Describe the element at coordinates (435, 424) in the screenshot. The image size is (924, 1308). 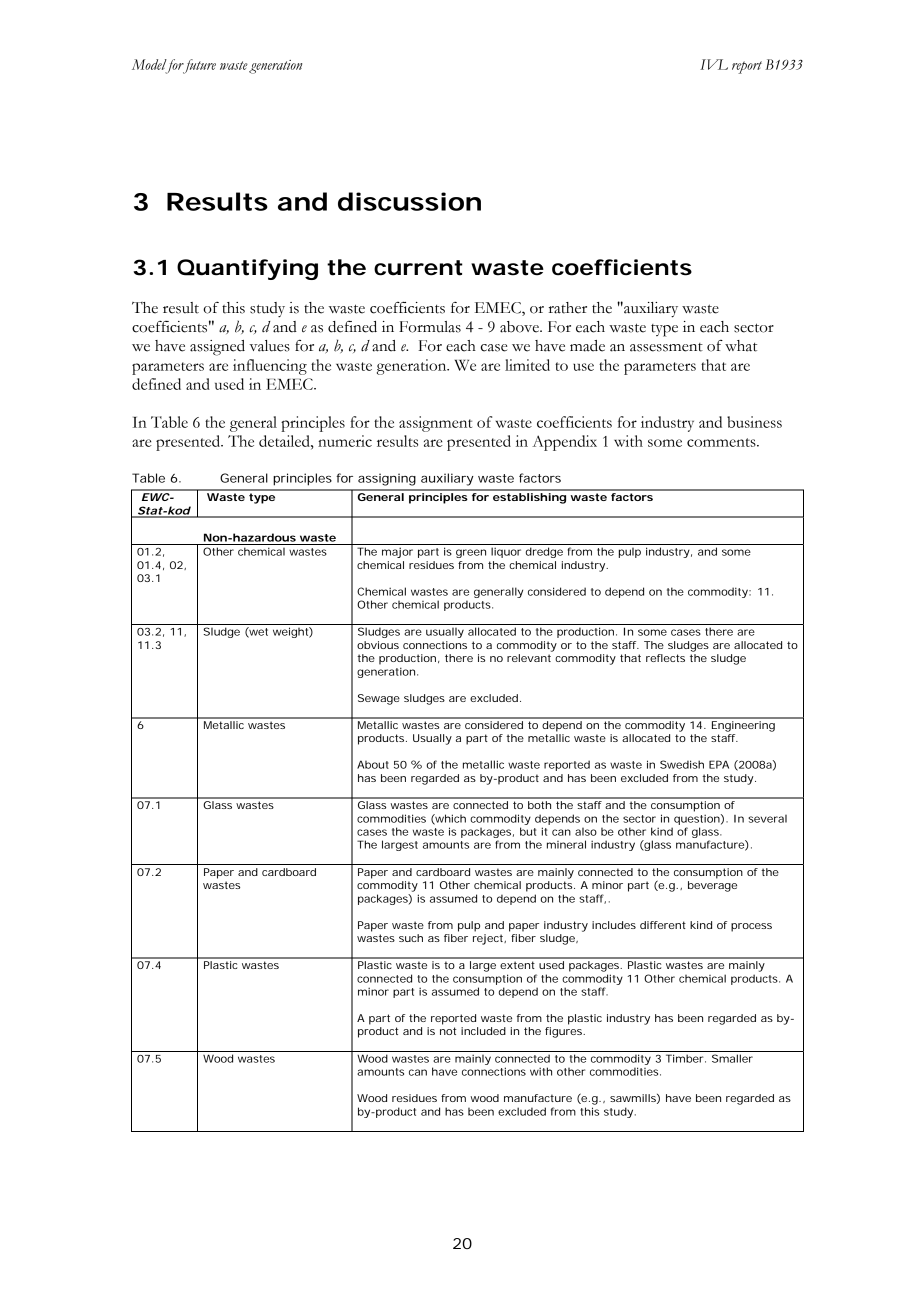
I see `assignment` at that location.
